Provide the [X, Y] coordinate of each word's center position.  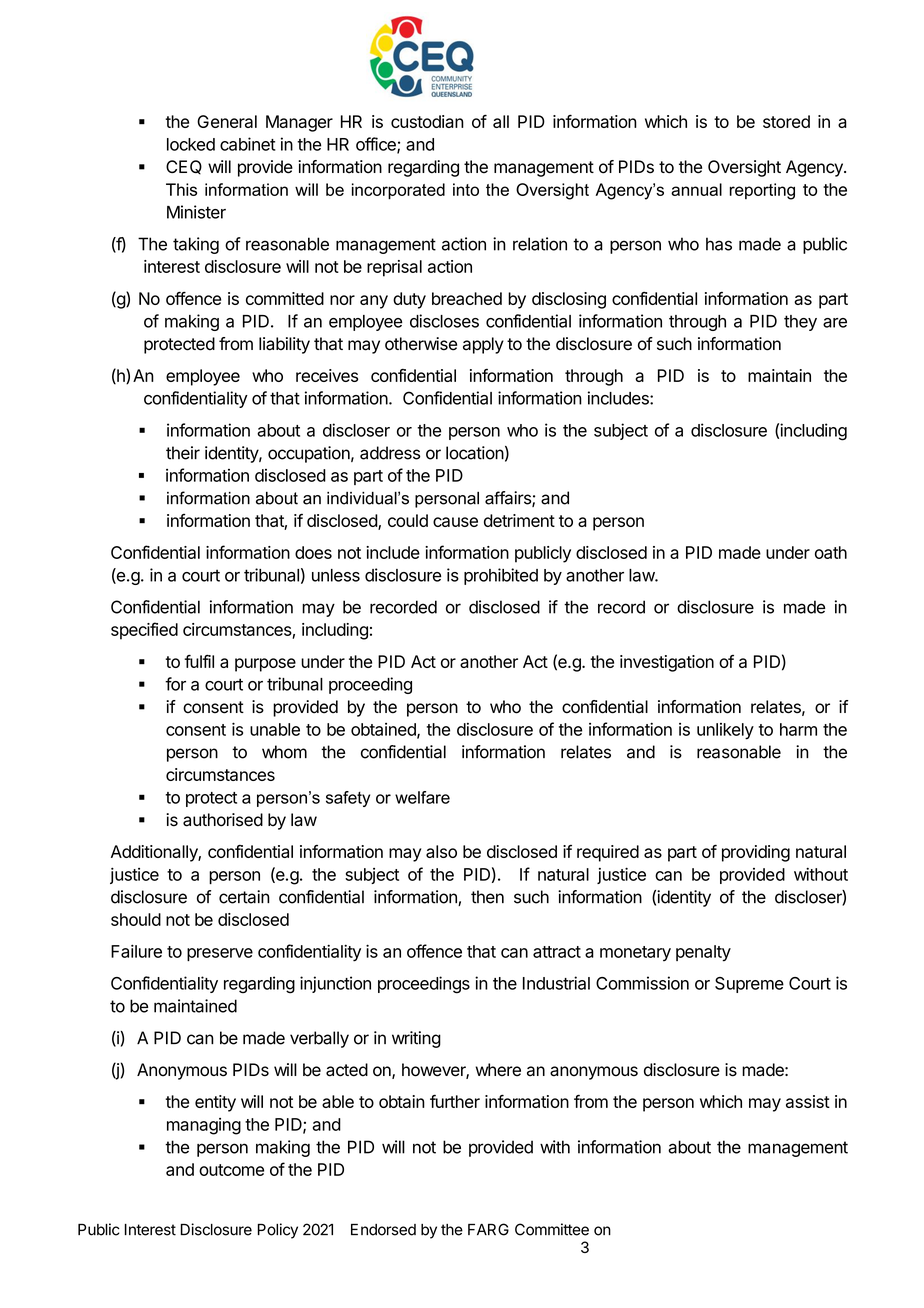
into [466, 189]
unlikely [725, 731]
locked [191, 144]
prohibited [501, 576]
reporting [762, 191]
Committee [552, 1229]
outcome [231, 1170]
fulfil [199, 661]
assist [808, 1101]
